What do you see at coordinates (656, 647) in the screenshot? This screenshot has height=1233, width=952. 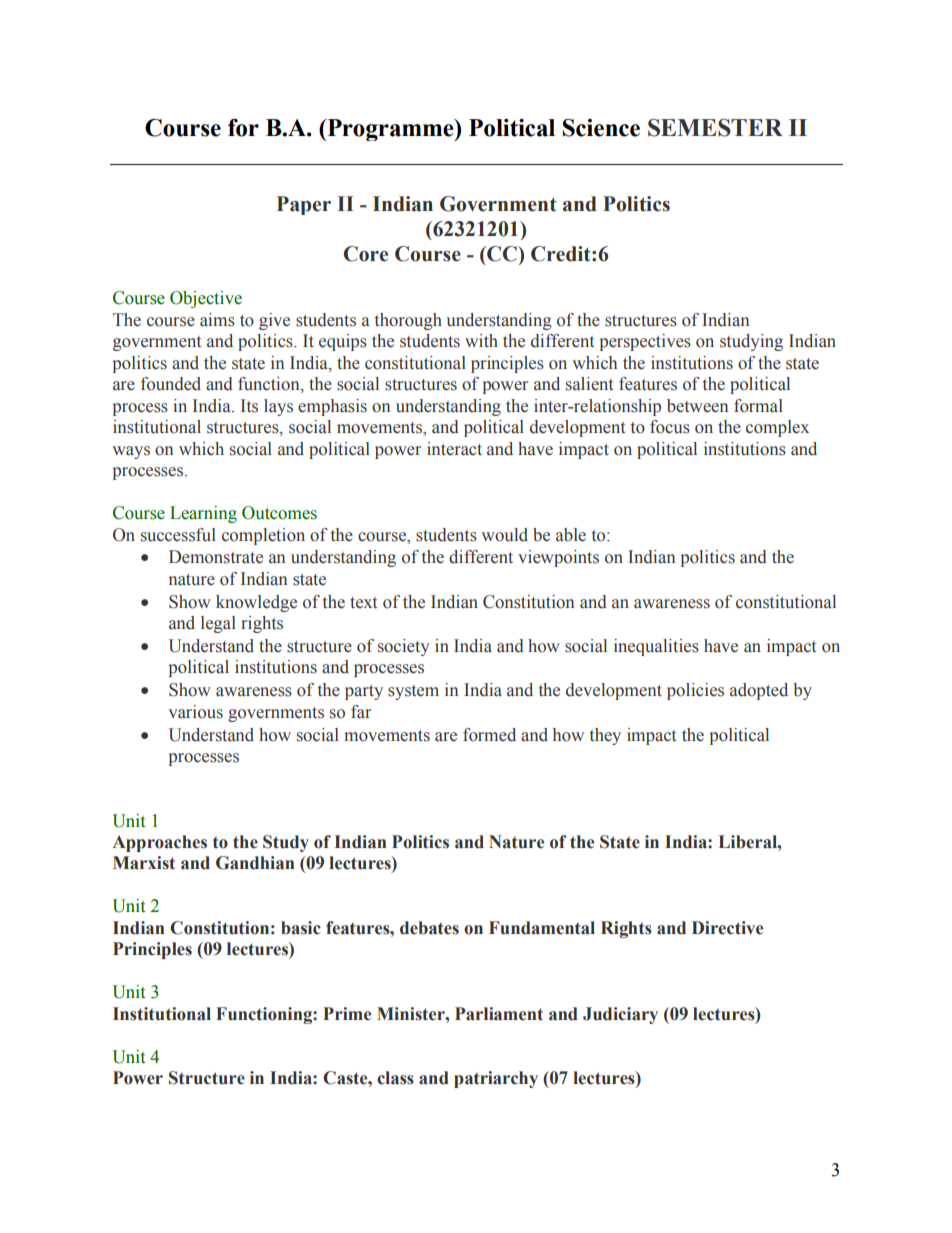 I see `inequalities` at bounding box center [656, 647].
